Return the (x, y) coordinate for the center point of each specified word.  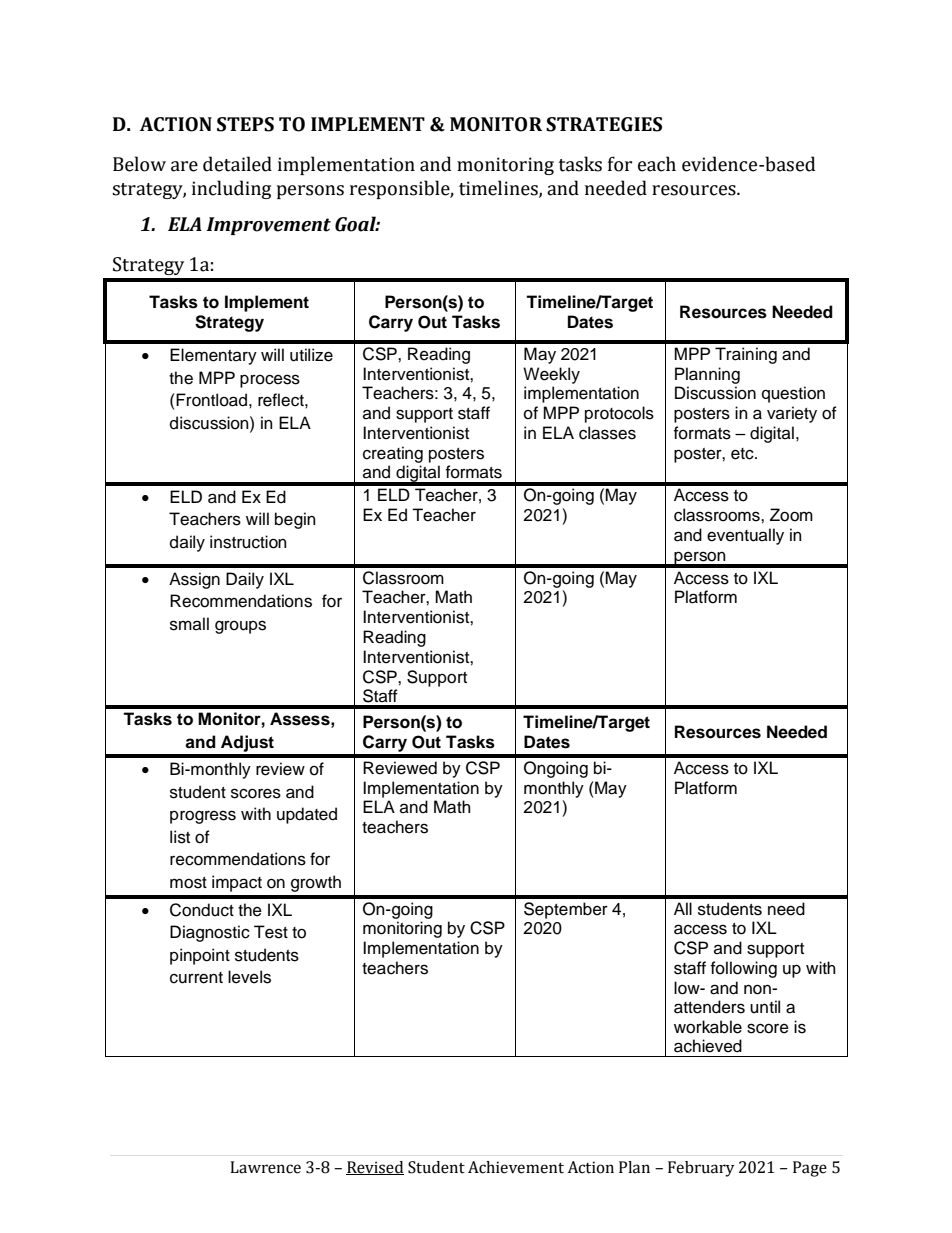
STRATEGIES (604, 124)
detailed (237, 164)
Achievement (516, 1167)
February (701, 1169)
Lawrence (265, 1167)
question (793, 394)
